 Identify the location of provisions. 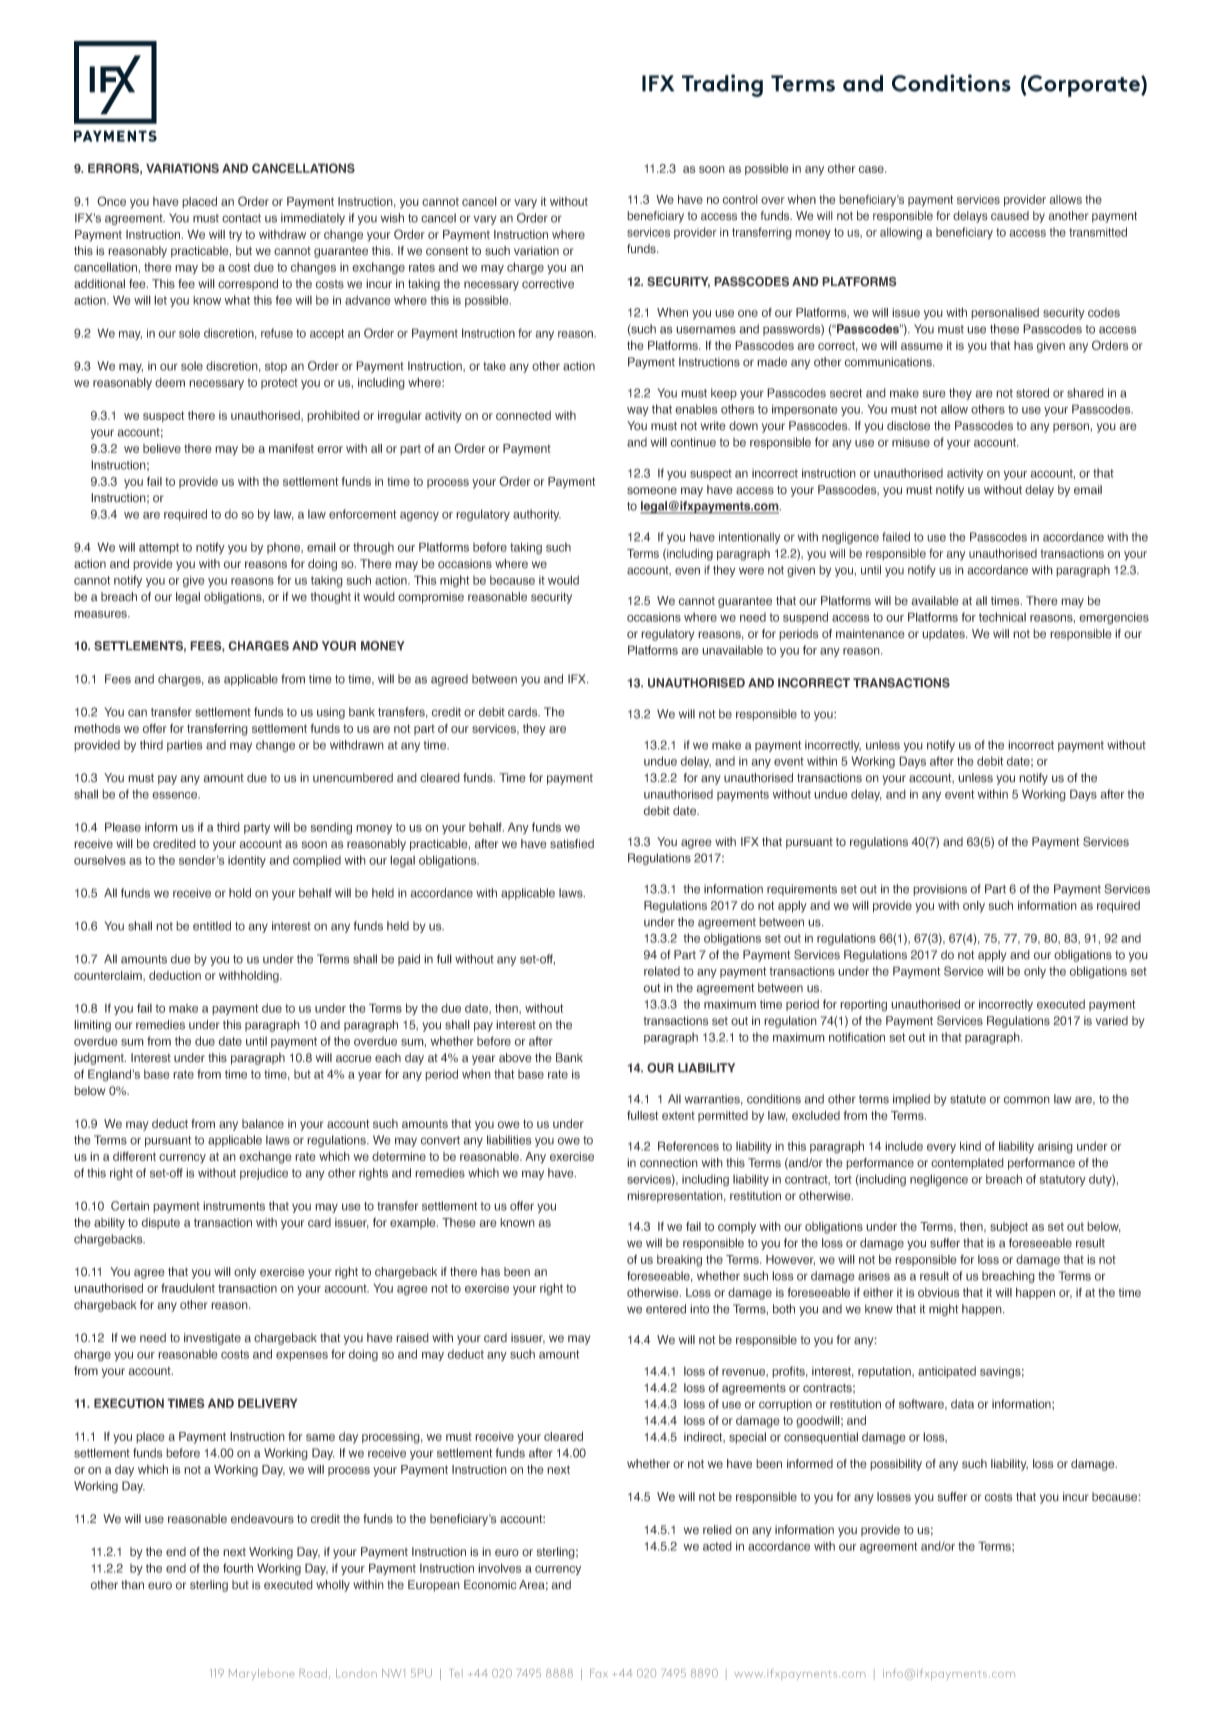
(940, 890).
